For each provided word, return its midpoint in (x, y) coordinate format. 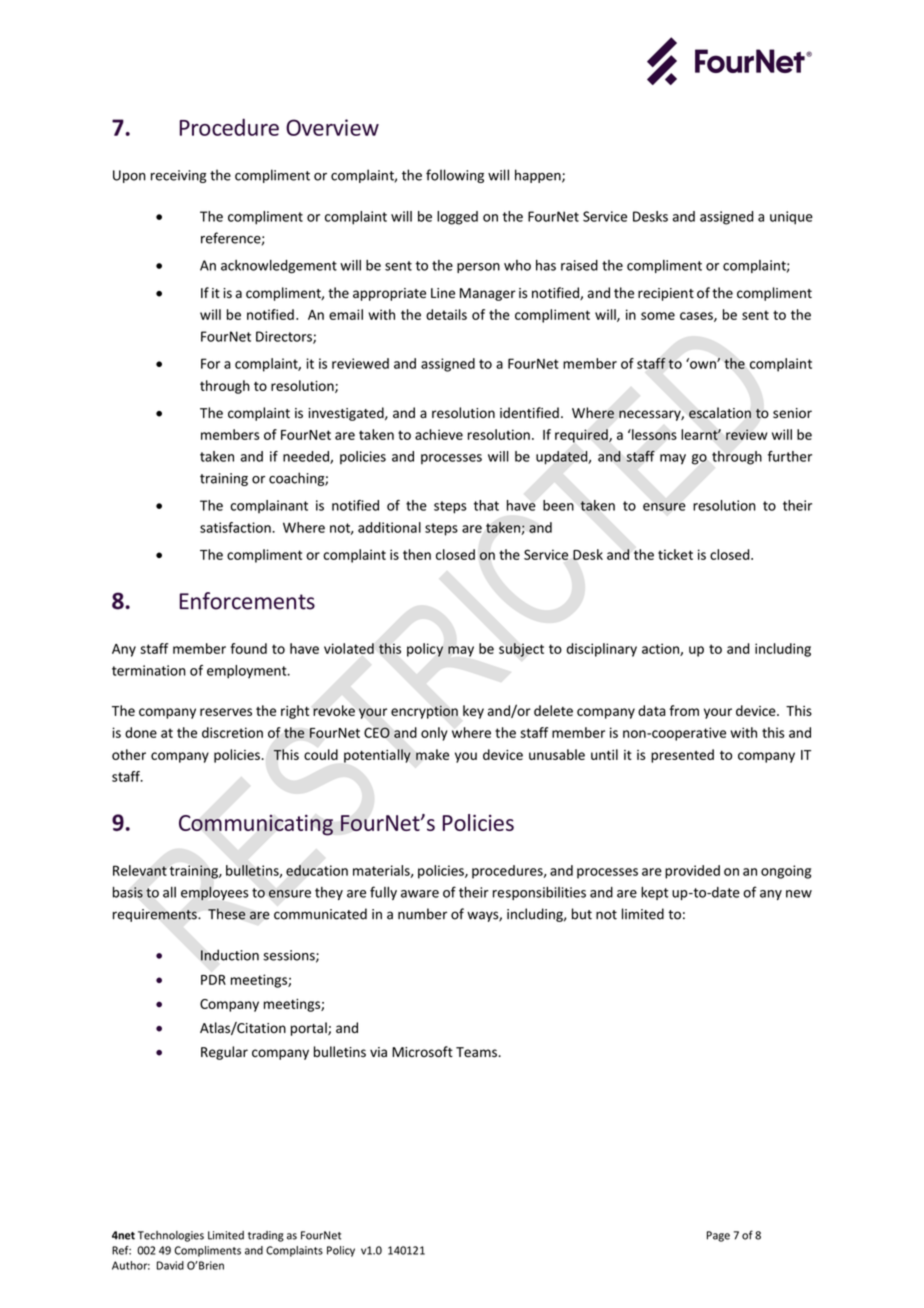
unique (791, 218)
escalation (720, 413)
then (417, 554)
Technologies (171, 1236)
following (455, 176)
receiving (178, 176)
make (432, 754)
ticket (675, 554)
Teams (477, 1052)
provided (692, 872)
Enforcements (247, 601)
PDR (213, 980)
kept (654, 893)
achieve (439, 434)
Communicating (256, 825)
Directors (285, 337)
